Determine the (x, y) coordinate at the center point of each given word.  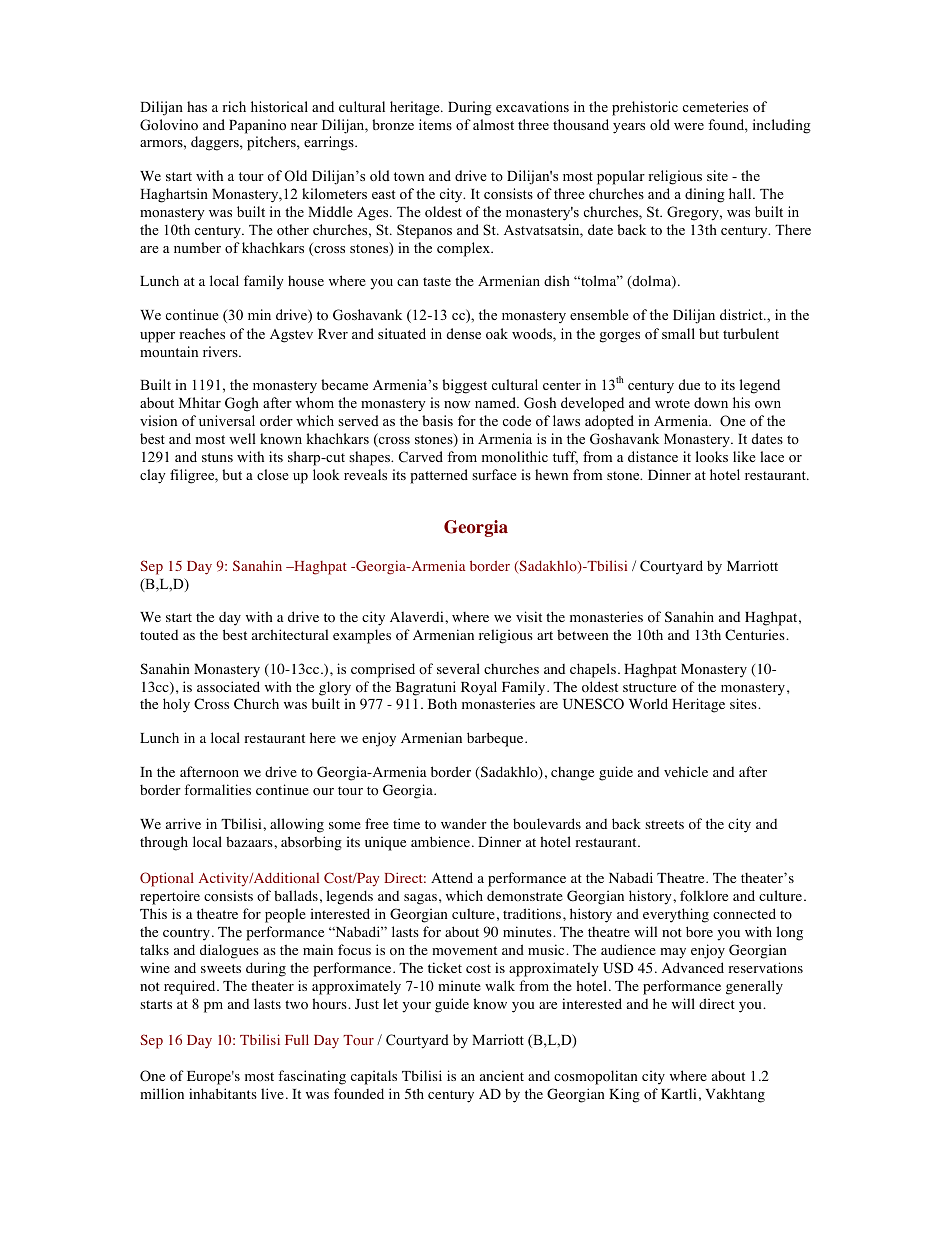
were (689, 126)
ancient (502, 1075)
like (744, 456)
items (435, 124)
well (242, 438)
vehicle (686, 771)
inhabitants (223, 1093)
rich (234, 106)
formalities (217, 790)
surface (494, 474)
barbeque (496, 739)
